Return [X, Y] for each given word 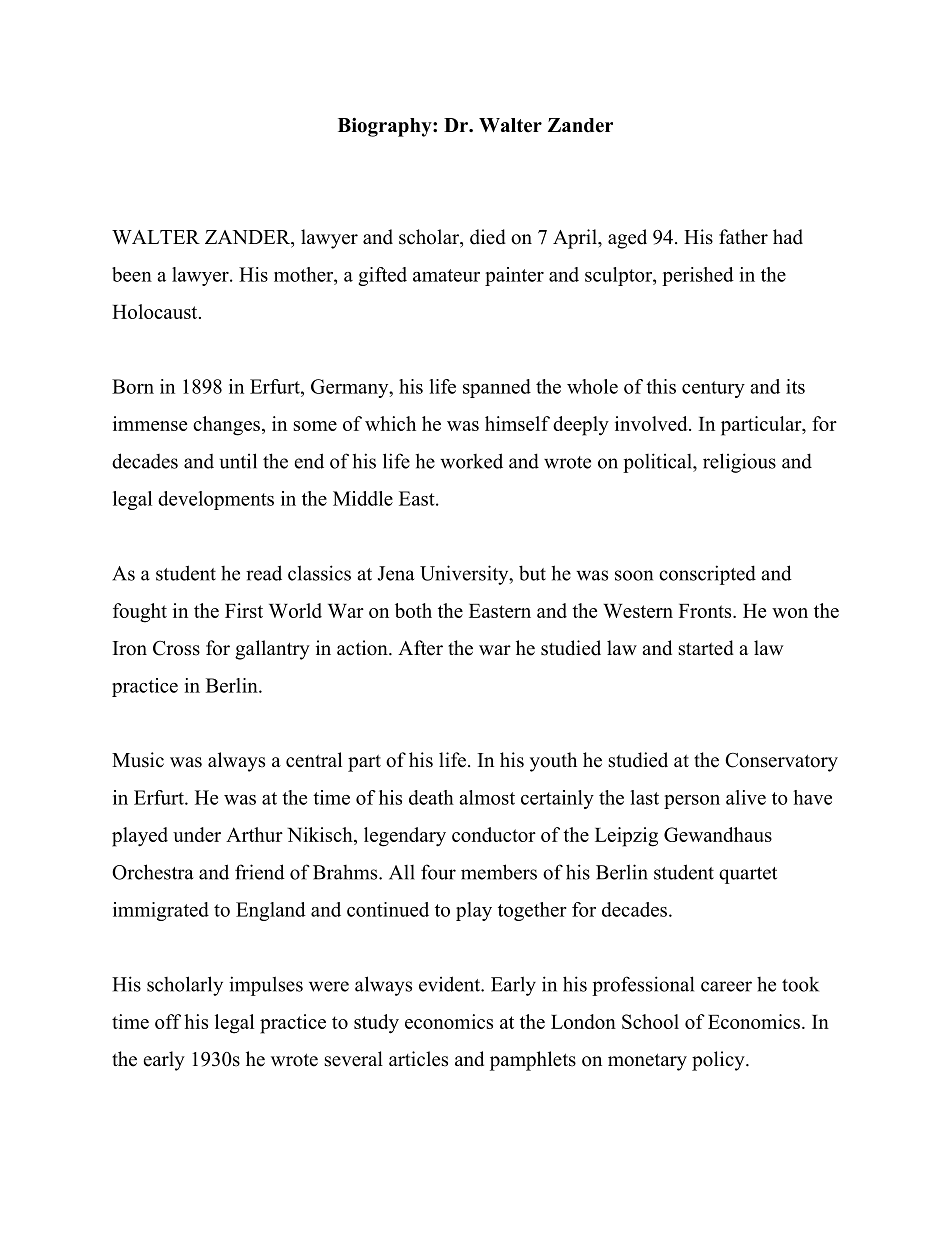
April [576, 239]
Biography [386, 127]
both [413, 610]
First [244, 610]
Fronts [705, 611]
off [168, 1021]
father [743, 237]
